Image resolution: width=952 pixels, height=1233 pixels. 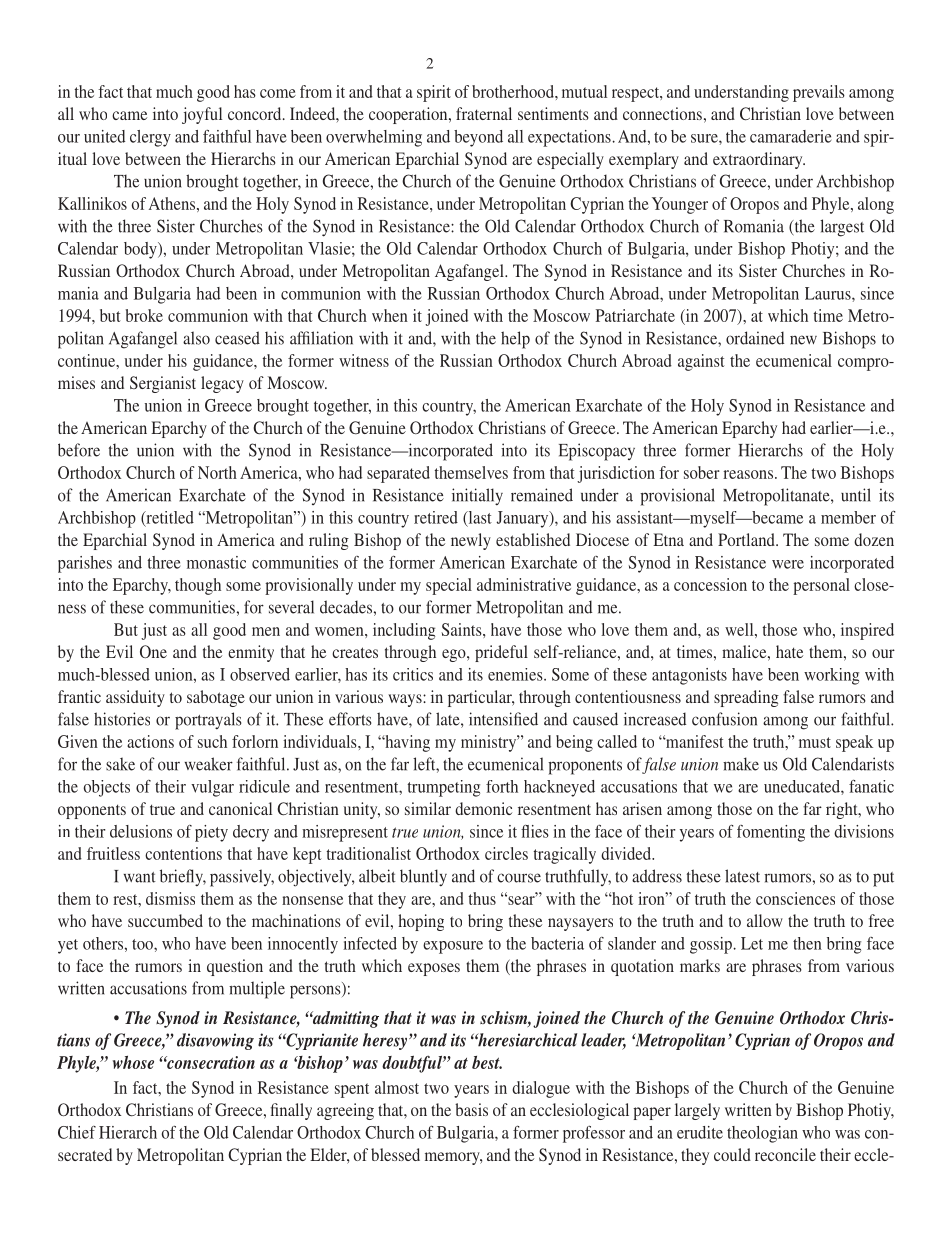 What do you see at coordinates (471, 1109) in the page?
I see `basis` at bounding box center [471, 1109].
